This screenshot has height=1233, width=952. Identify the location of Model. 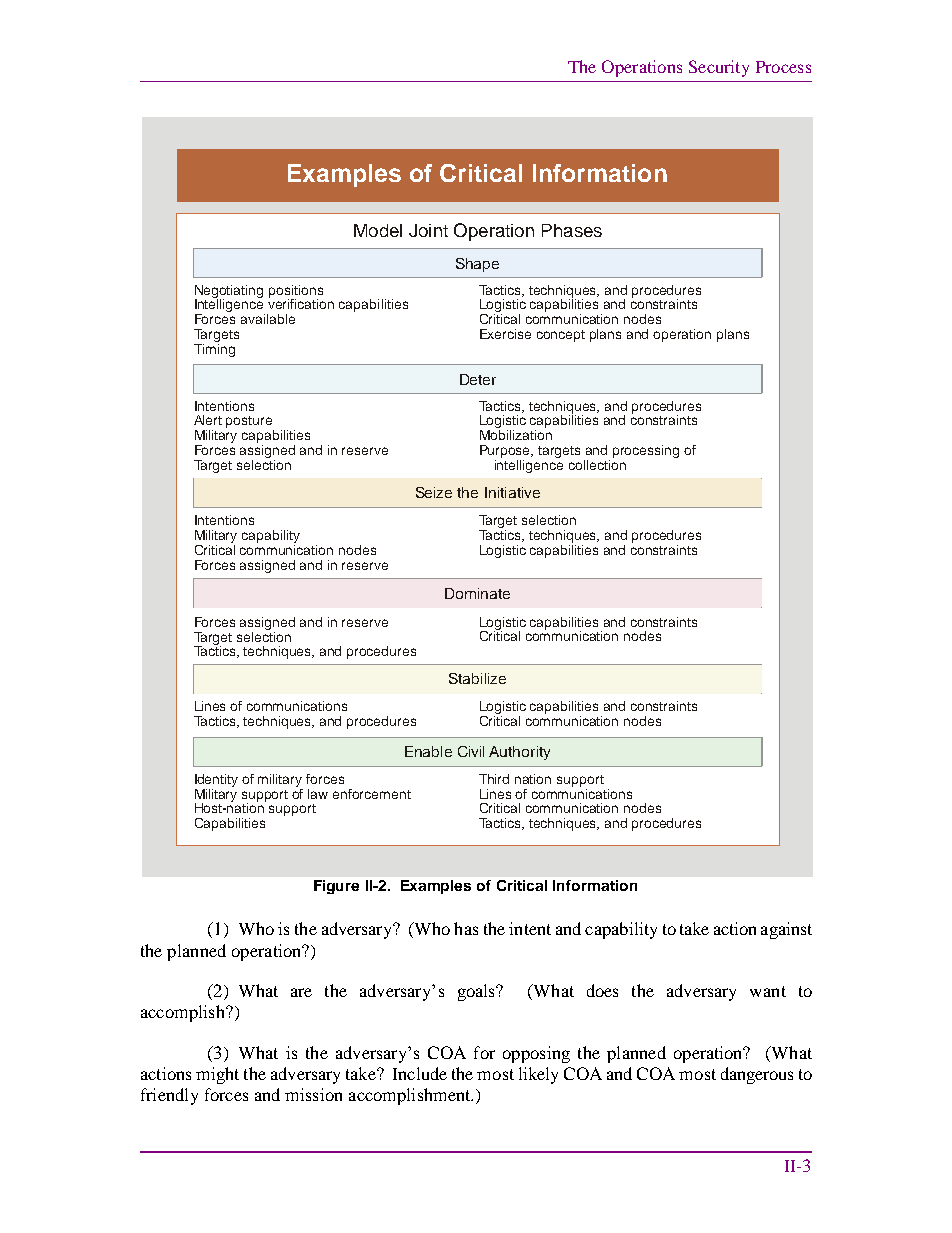
(378, 230).
